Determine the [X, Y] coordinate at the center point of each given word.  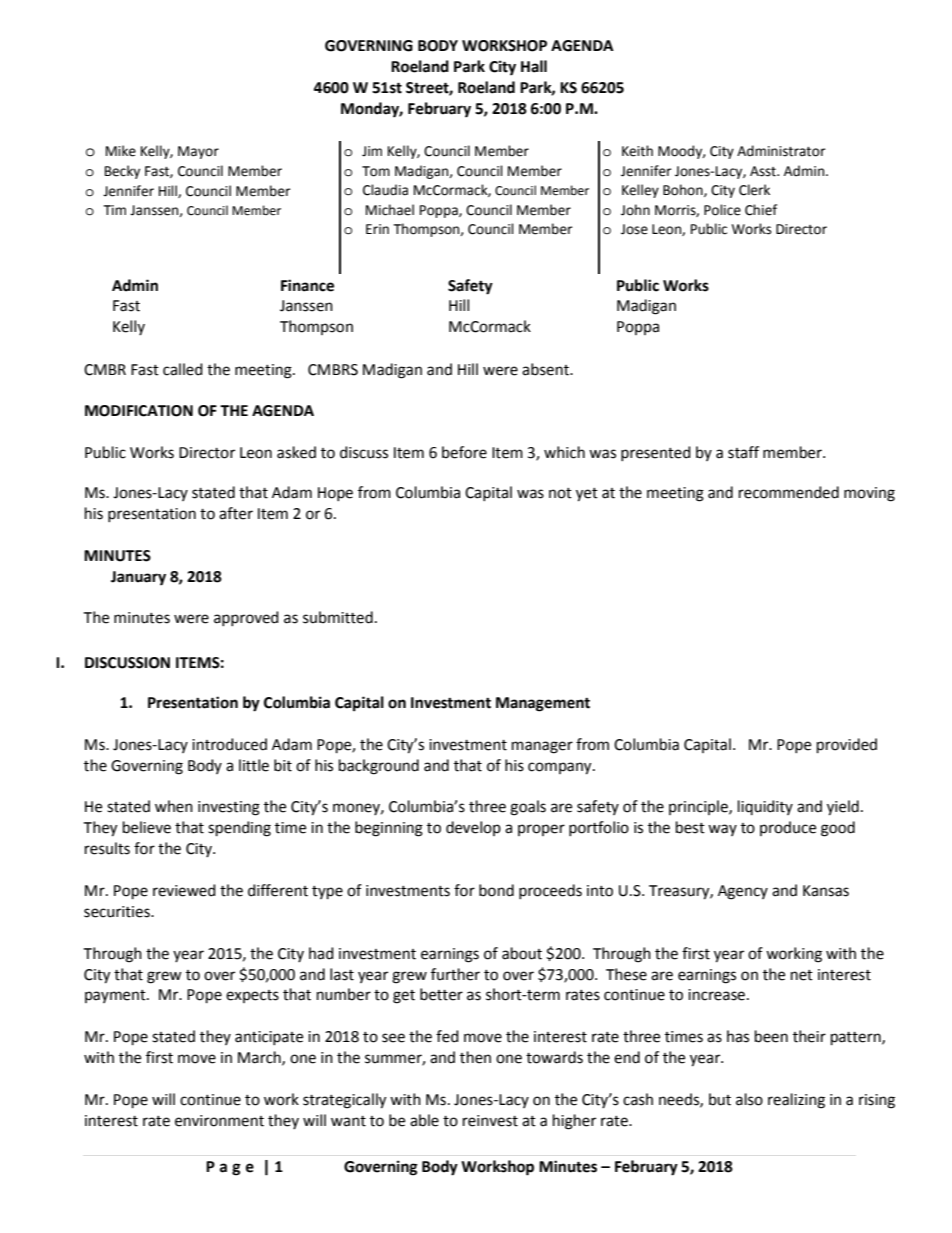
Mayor [198, 152]
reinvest [490, 1121]
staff [743, 452]
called [183, 369]
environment [219, 1121]
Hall [534, 66]
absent [546, 369]
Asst [764, 171]
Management [543, 704]
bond [496, 890]
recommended [789, 492]
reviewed [184, 890]
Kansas [826, 891]
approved [246, 618]
